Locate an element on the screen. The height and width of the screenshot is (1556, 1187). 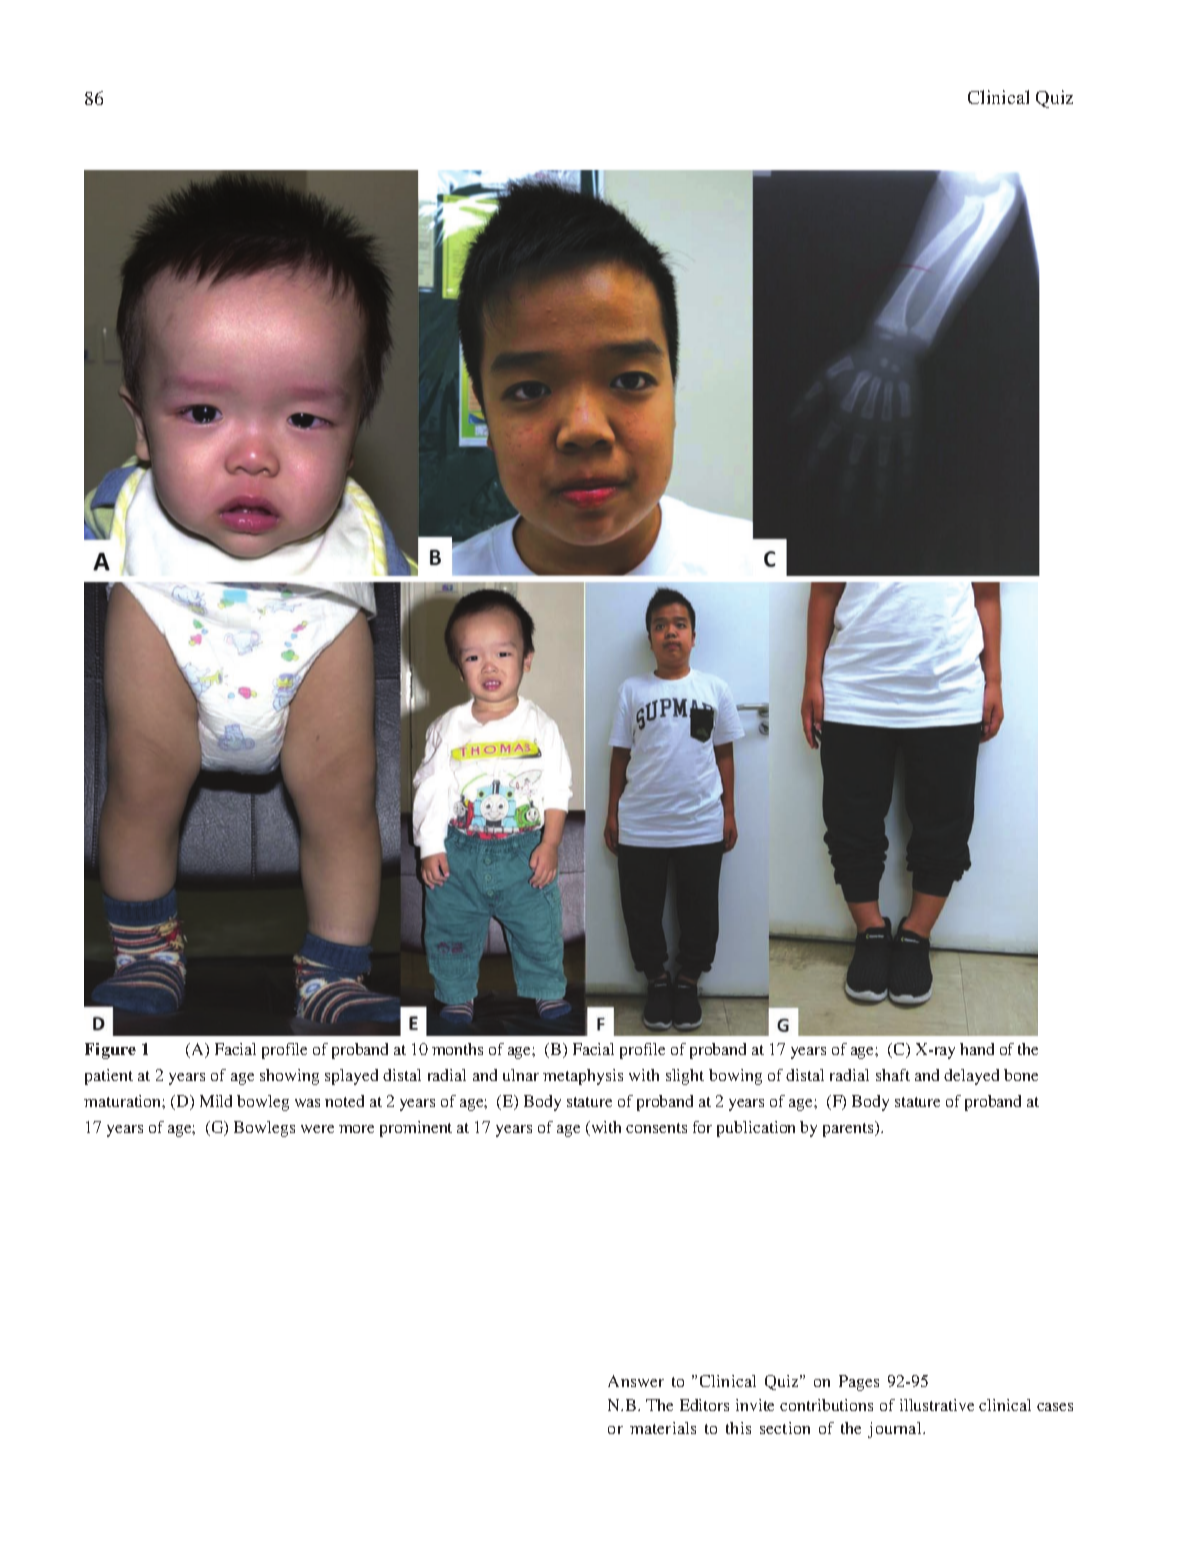
parents is located at coordinates (849, 1129).
